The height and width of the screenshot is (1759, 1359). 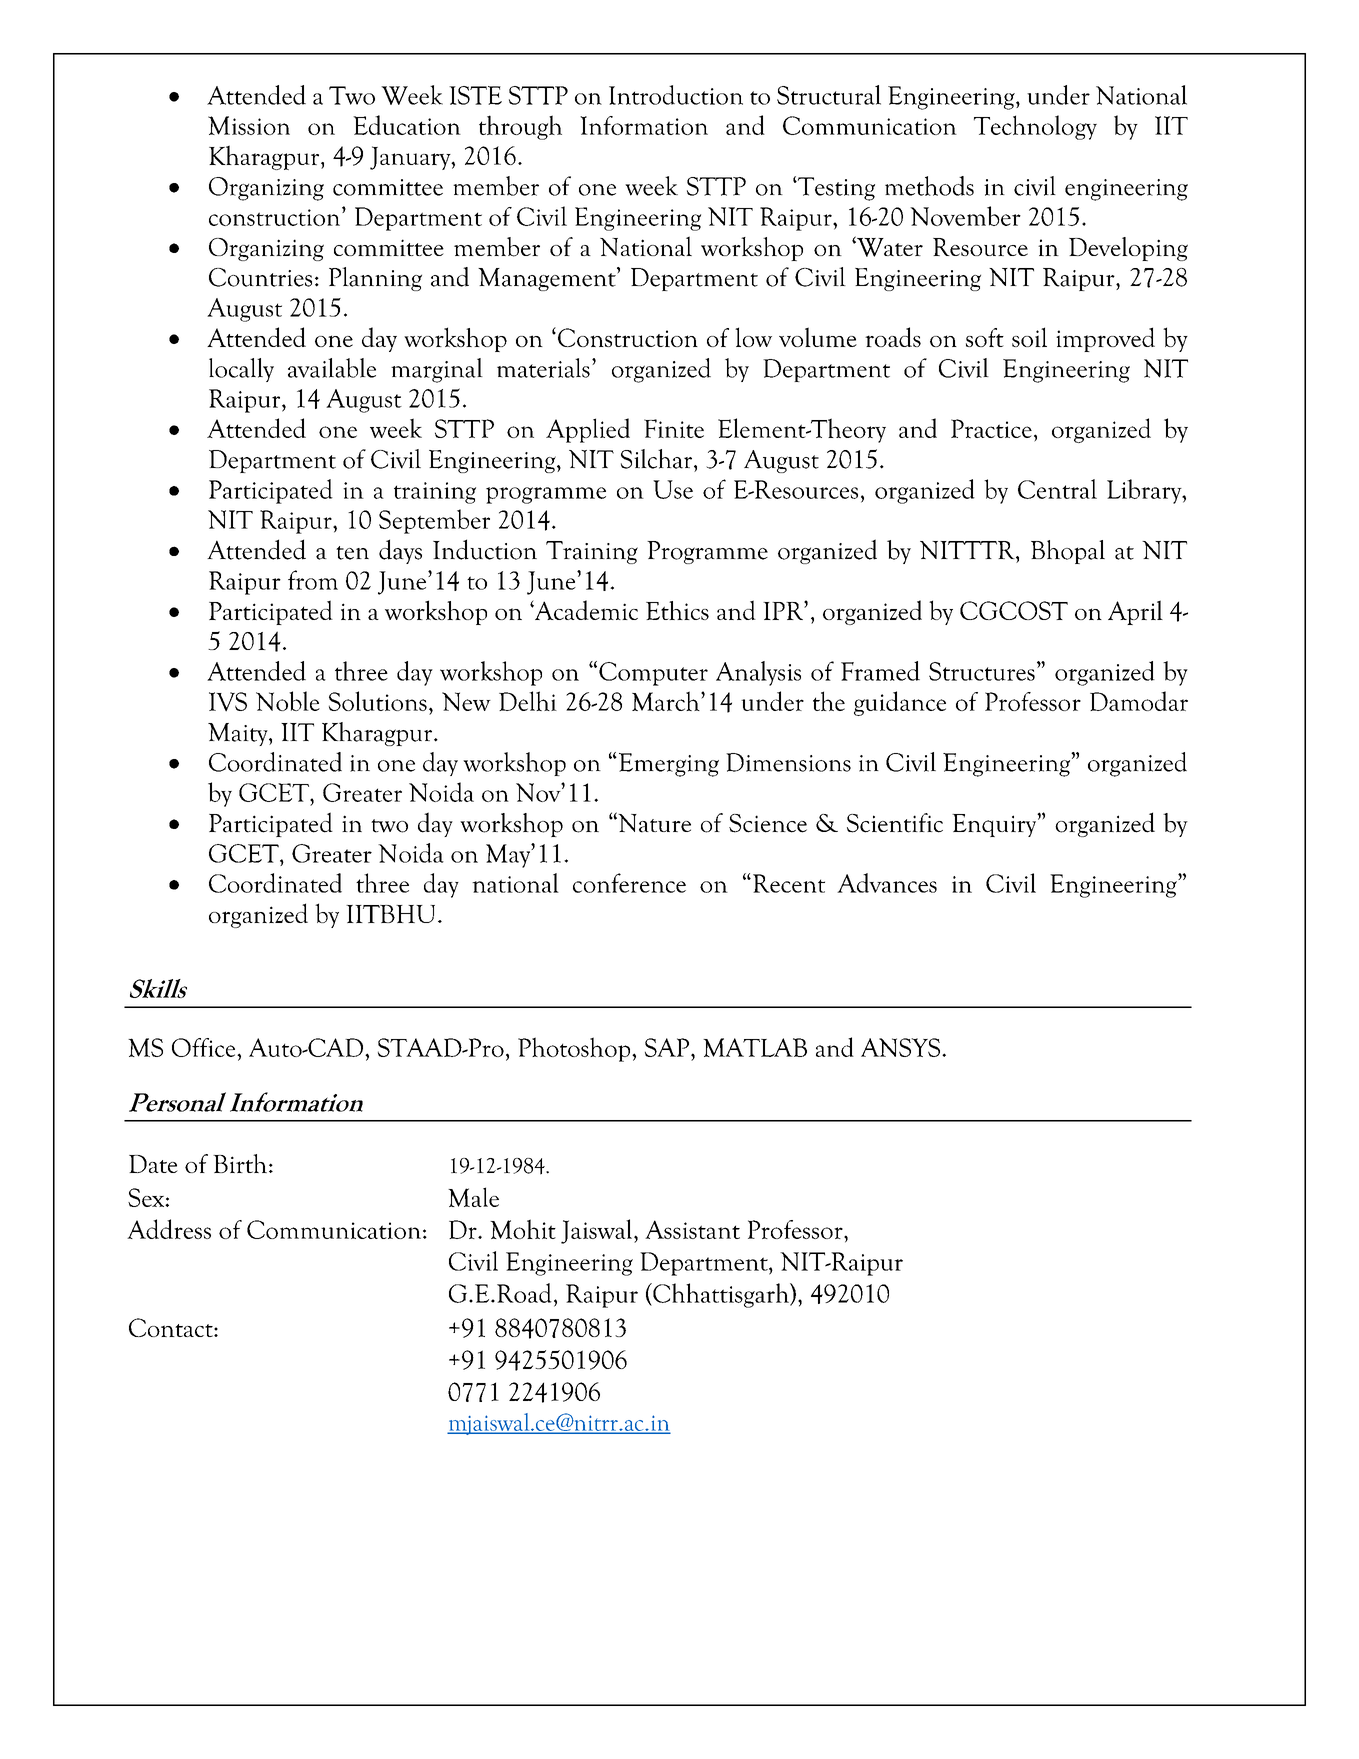 What do you see at coordinates (1035, 127) in the screenshot?
I see `Technology` at bounding box center [1035, 127].
